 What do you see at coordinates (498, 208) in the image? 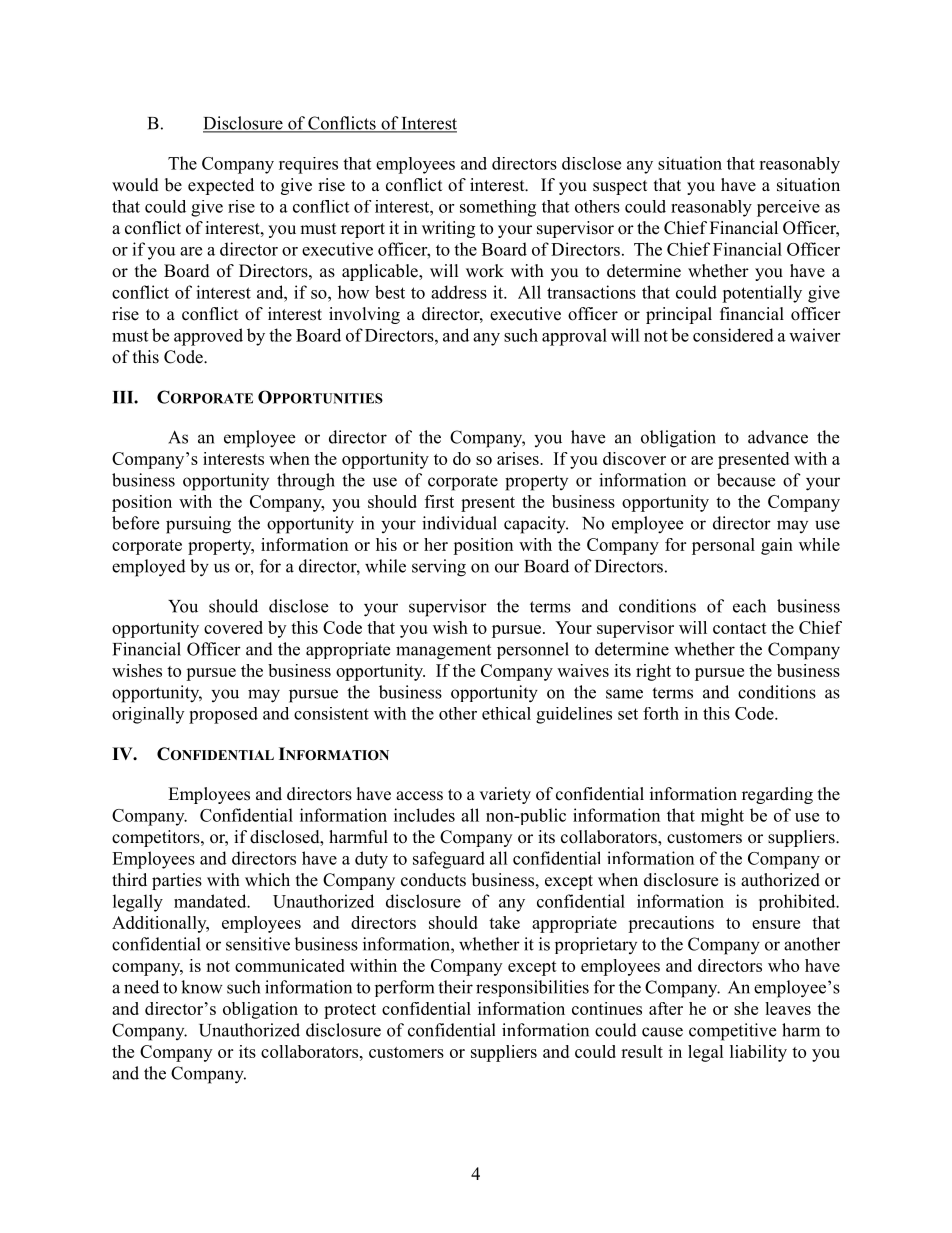
I see `something` at bounding box center [498, 208].
